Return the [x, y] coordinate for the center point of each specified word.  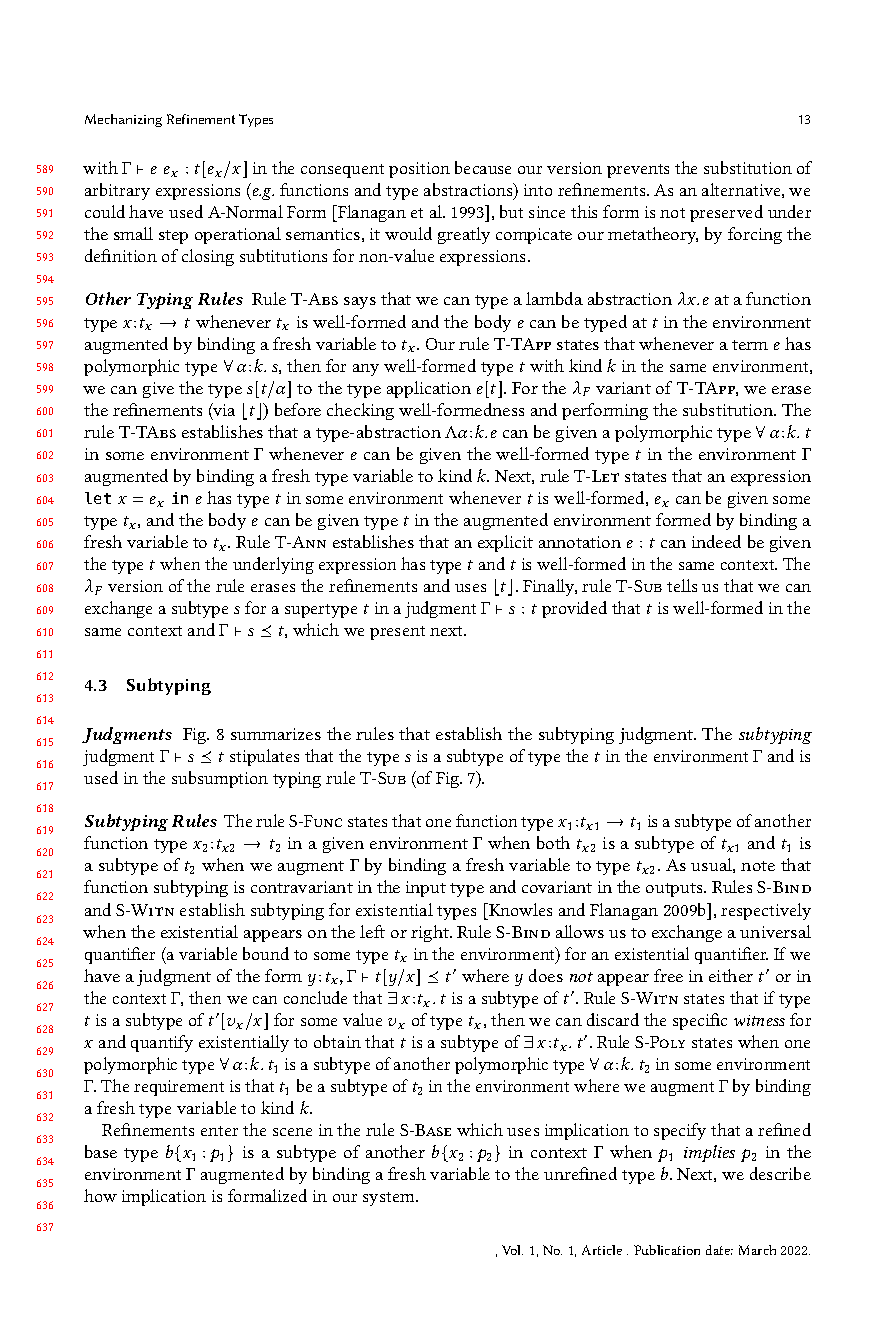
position [419, 170]
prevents [638, 171]
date [719, 1250]
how [100, 1195]
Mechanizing [123, 120]
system [390, 1199]
